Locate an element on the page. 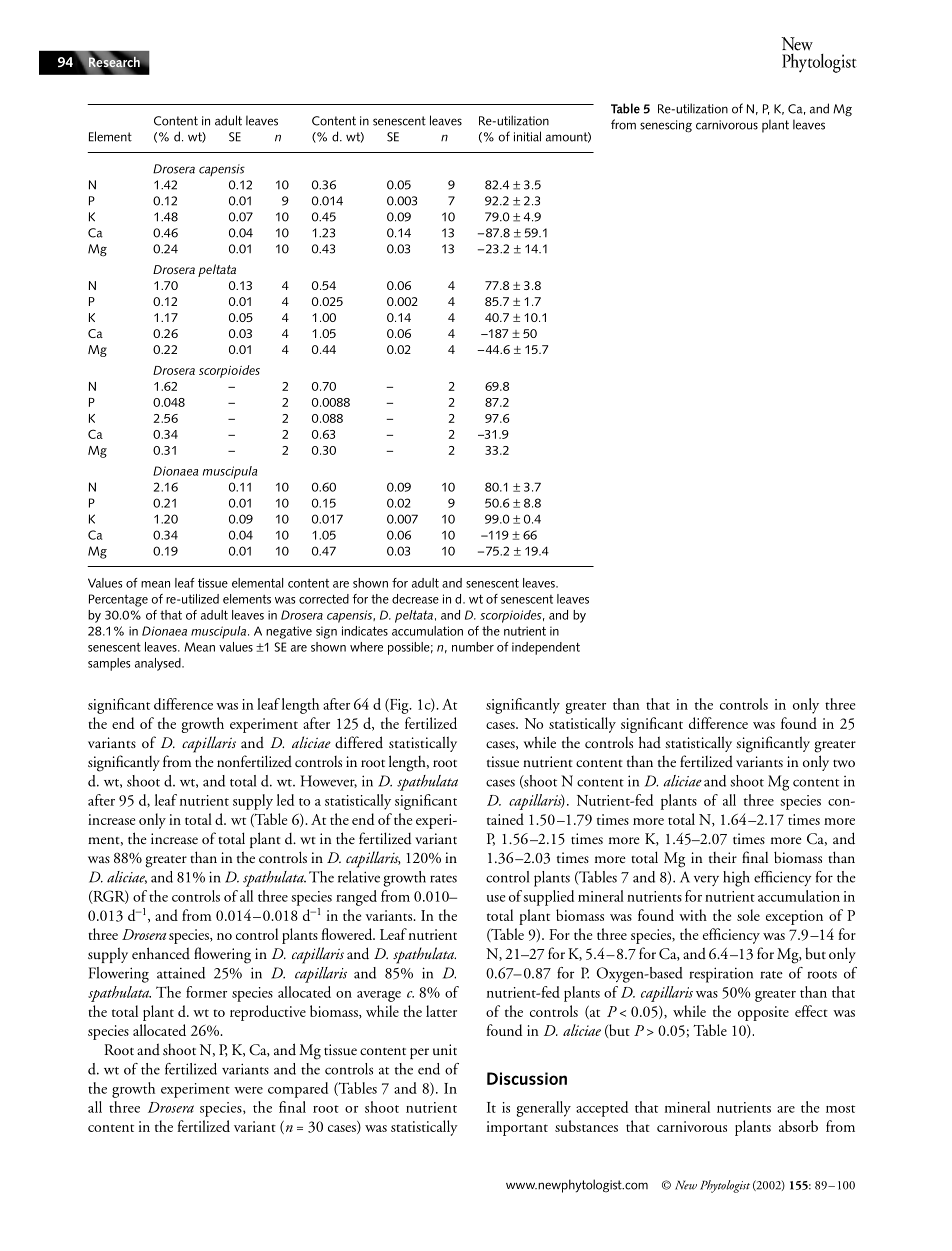  compared is located at coordinates (298, 1090).
